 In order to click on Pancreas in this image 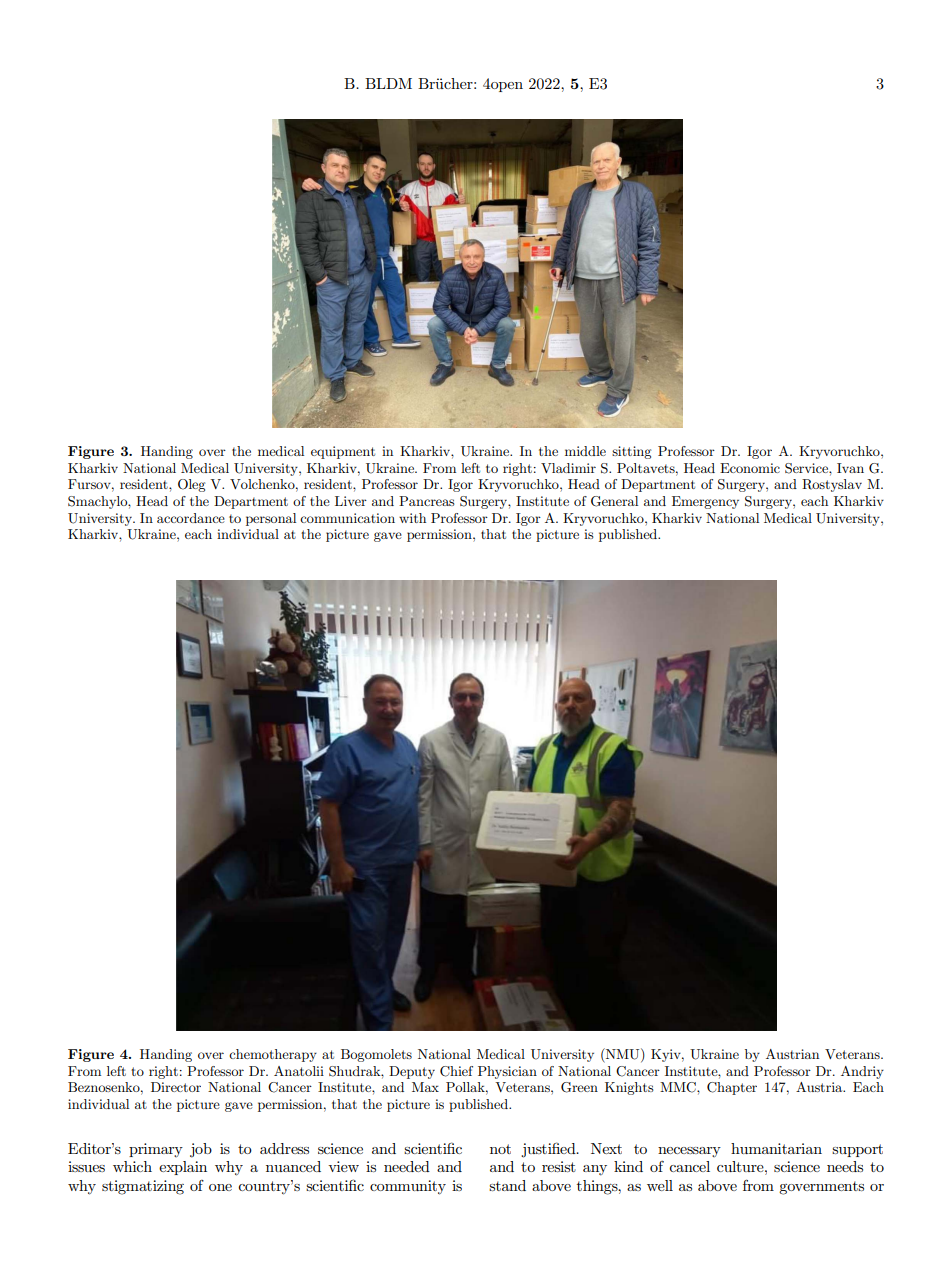, I will do `click(427, 501)`.
